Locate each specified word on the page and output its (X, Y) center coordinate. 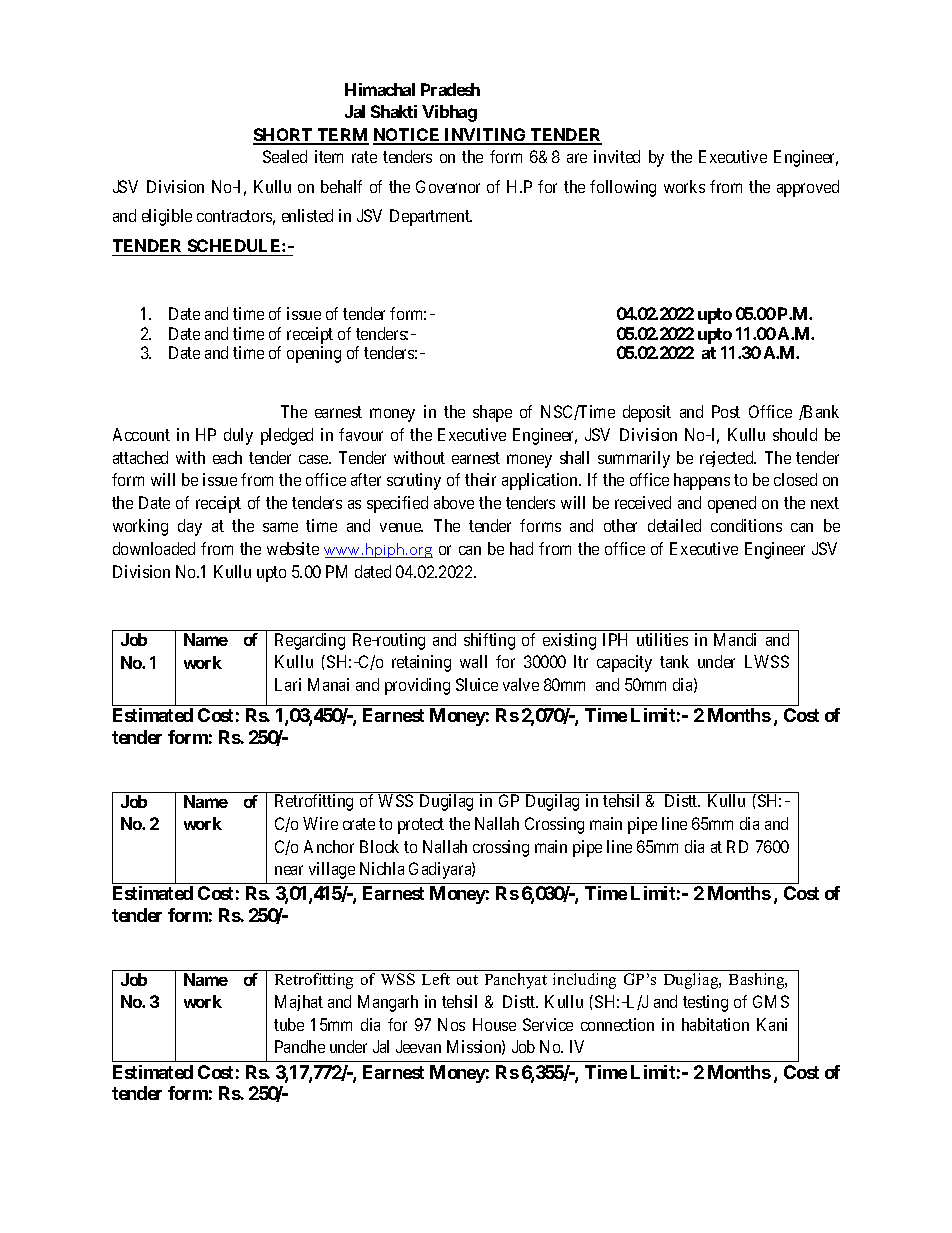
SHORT (284, 136)
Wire (320, 823)
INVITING (486, 136)
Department (431, 217)
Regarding (310, 641)
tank (674, 661)
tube (289, 1024)
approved (808, 188)
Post (726, 411)
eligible (167, 217)
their (480, 479)
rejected (728, 459)
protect (421, 826)
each (227, 457)
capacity (624, 663)
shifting (489, 641)
